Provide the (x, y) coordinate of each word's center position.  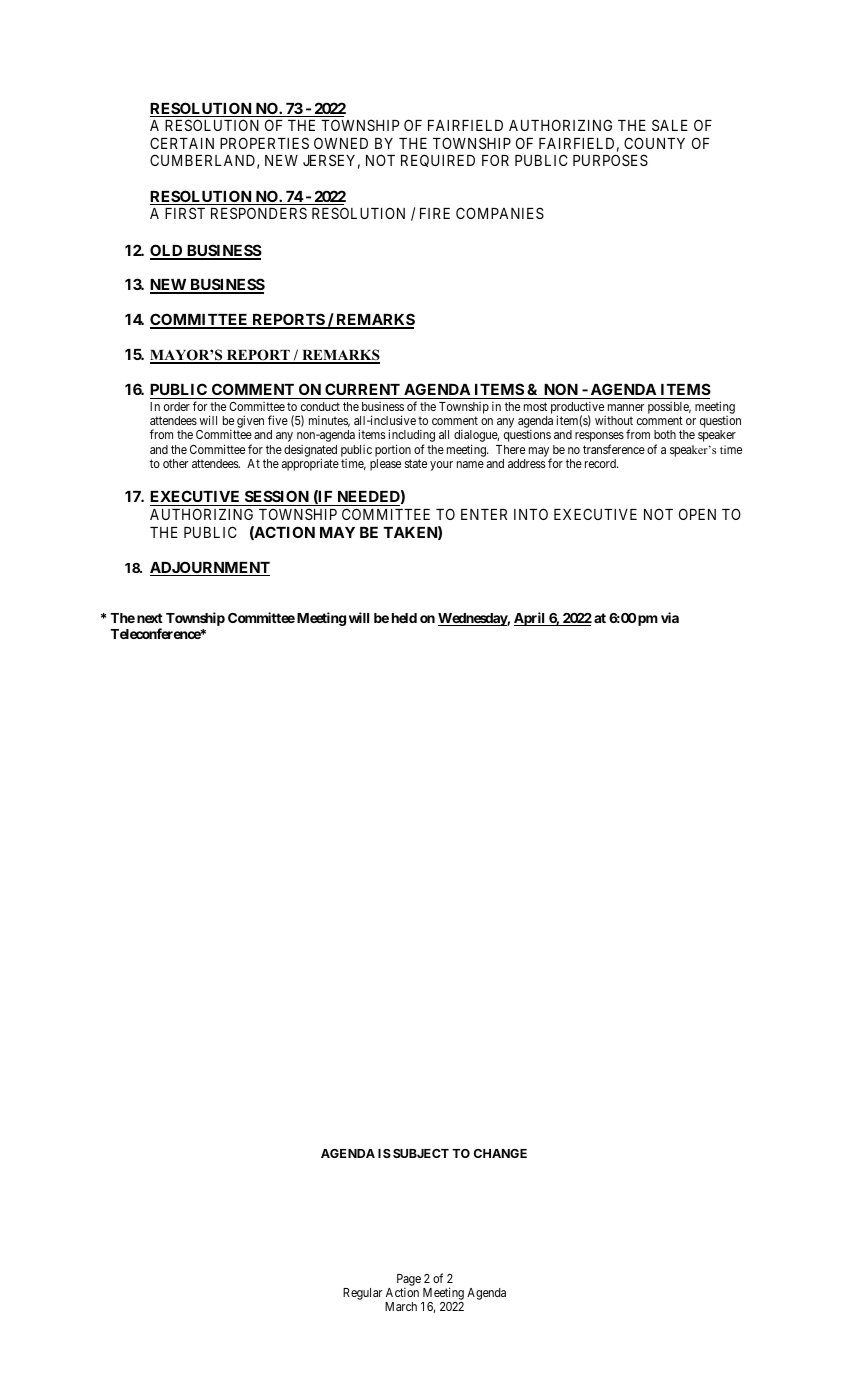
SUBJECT (421, 1153)
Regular (362, 1294)
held (404, 618)
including (411, 437)
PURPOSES (610, 160)
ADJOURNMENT (210, 568)
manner (626, 407)
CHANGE (500, 1153)
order (177, 406)
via (670, 617)
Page (409, 1281)
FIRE (435, 213)
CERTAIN (182, 143)
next (150, 618)
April (530, 619)
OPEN (697, 514)
